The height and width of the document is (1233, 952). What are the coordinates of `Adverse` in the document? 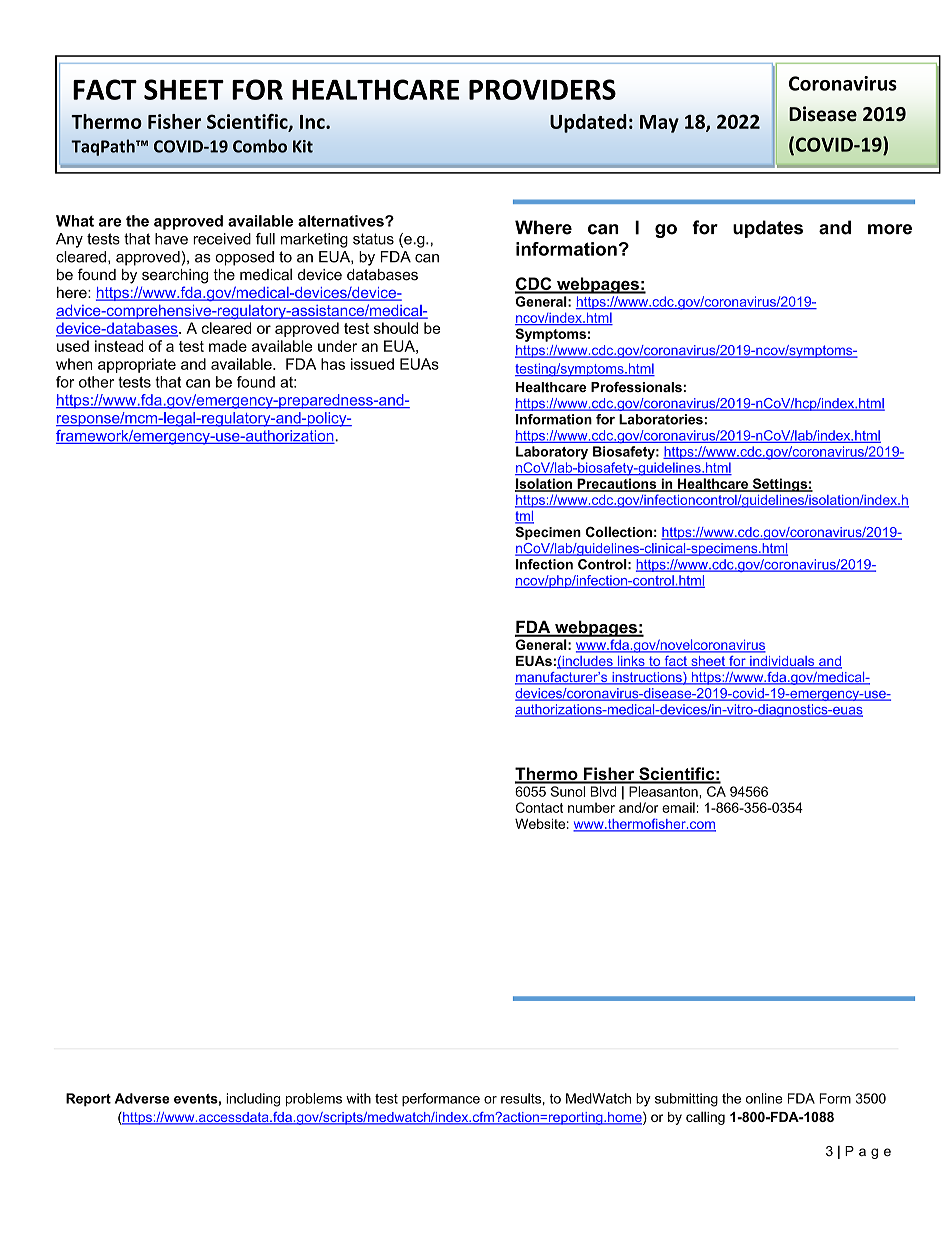 It's located at (142, 1098).
